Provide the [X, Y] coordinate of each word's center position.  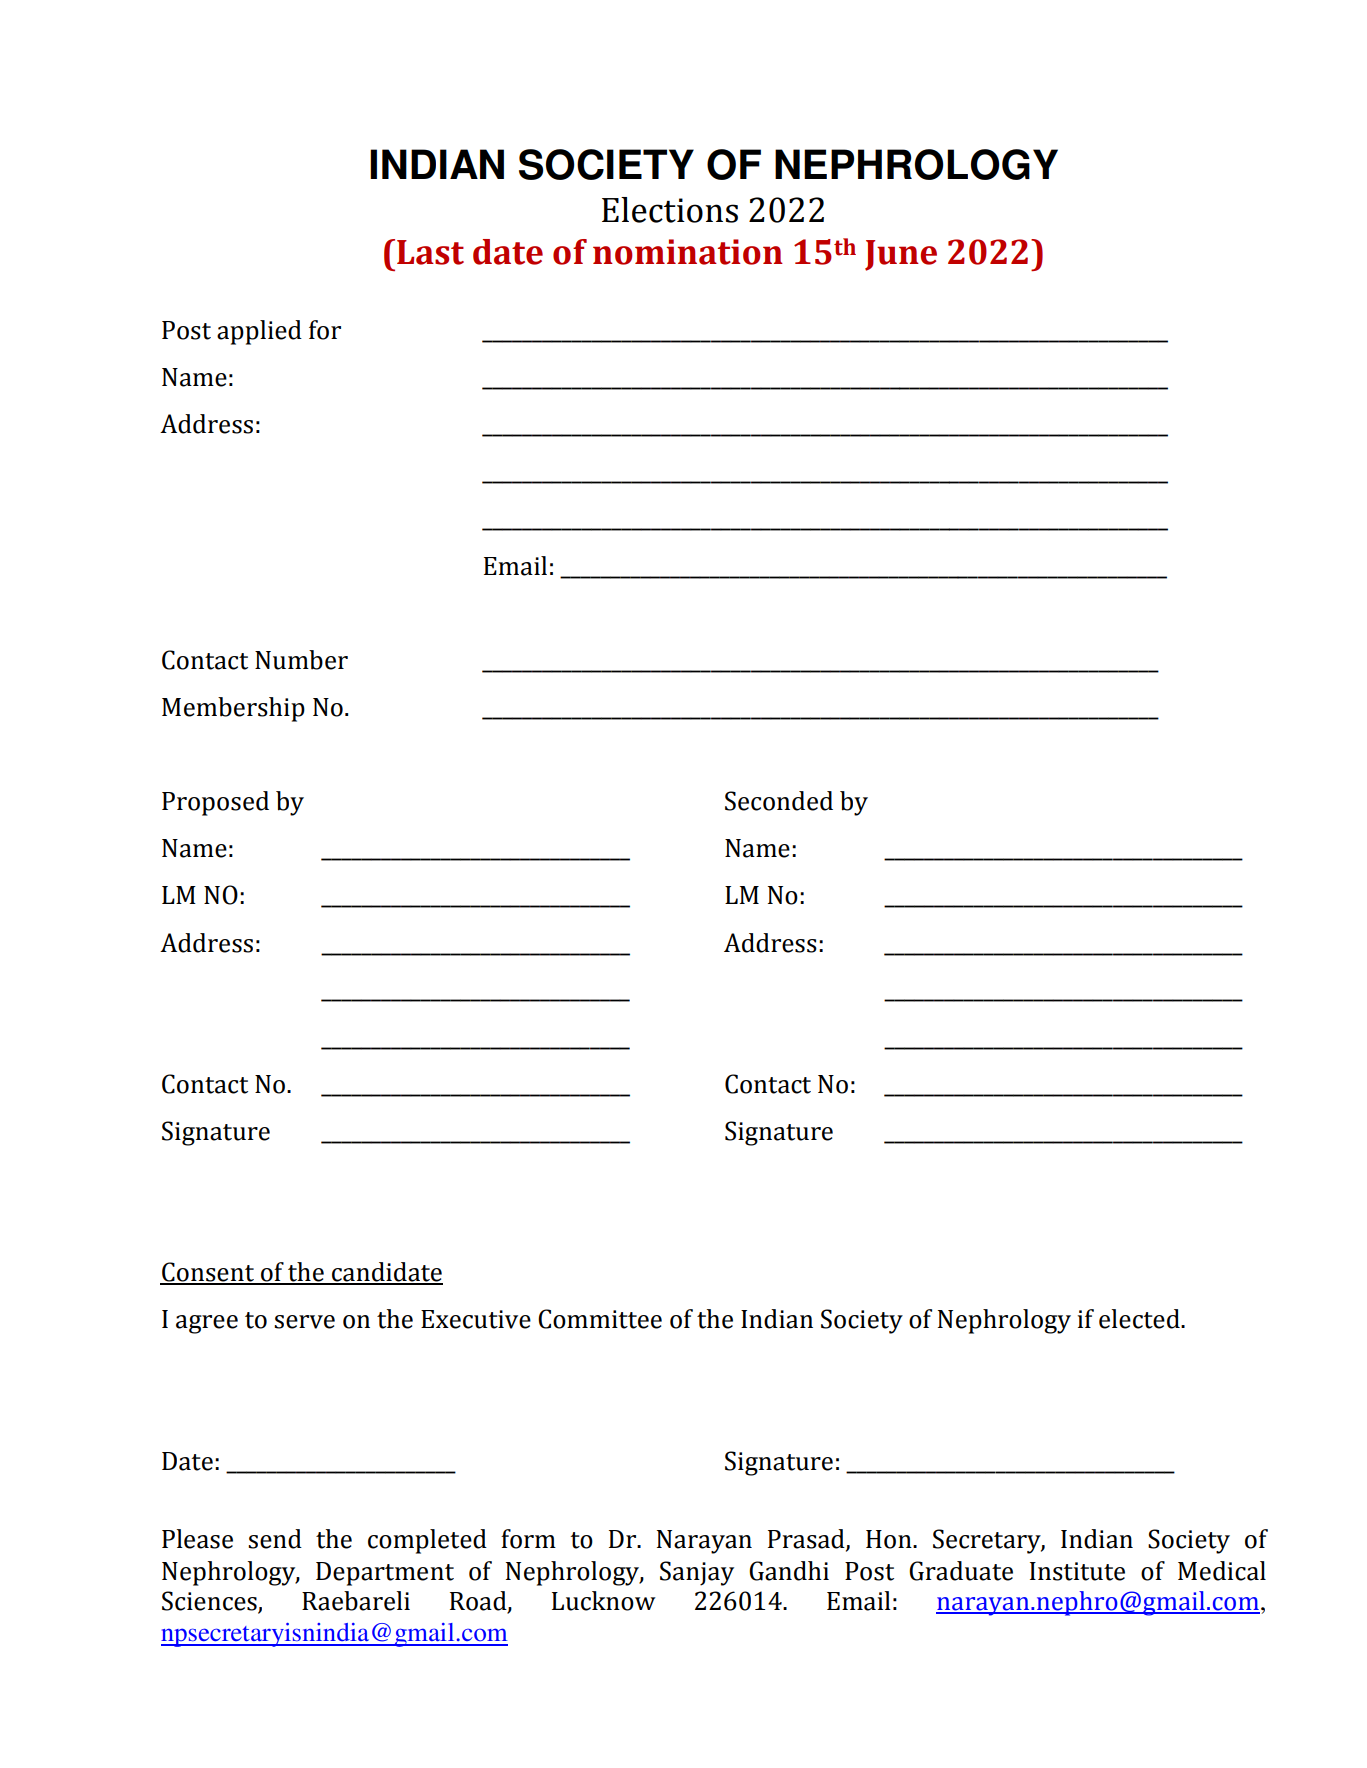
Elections [670, 210]
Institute [1077, 1571]
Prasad [807, 1540]
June [901, 255]
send [275, 1539]
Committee [600, 1319]
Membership [233, 709]
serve [304, 1322]
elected [1140, 1319]
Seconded [779, 801]
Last [430, 252]
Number [301, 660]
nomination [688, 252]
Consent [208, 1273]
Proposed [215, 803]
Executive [476, 1319]
